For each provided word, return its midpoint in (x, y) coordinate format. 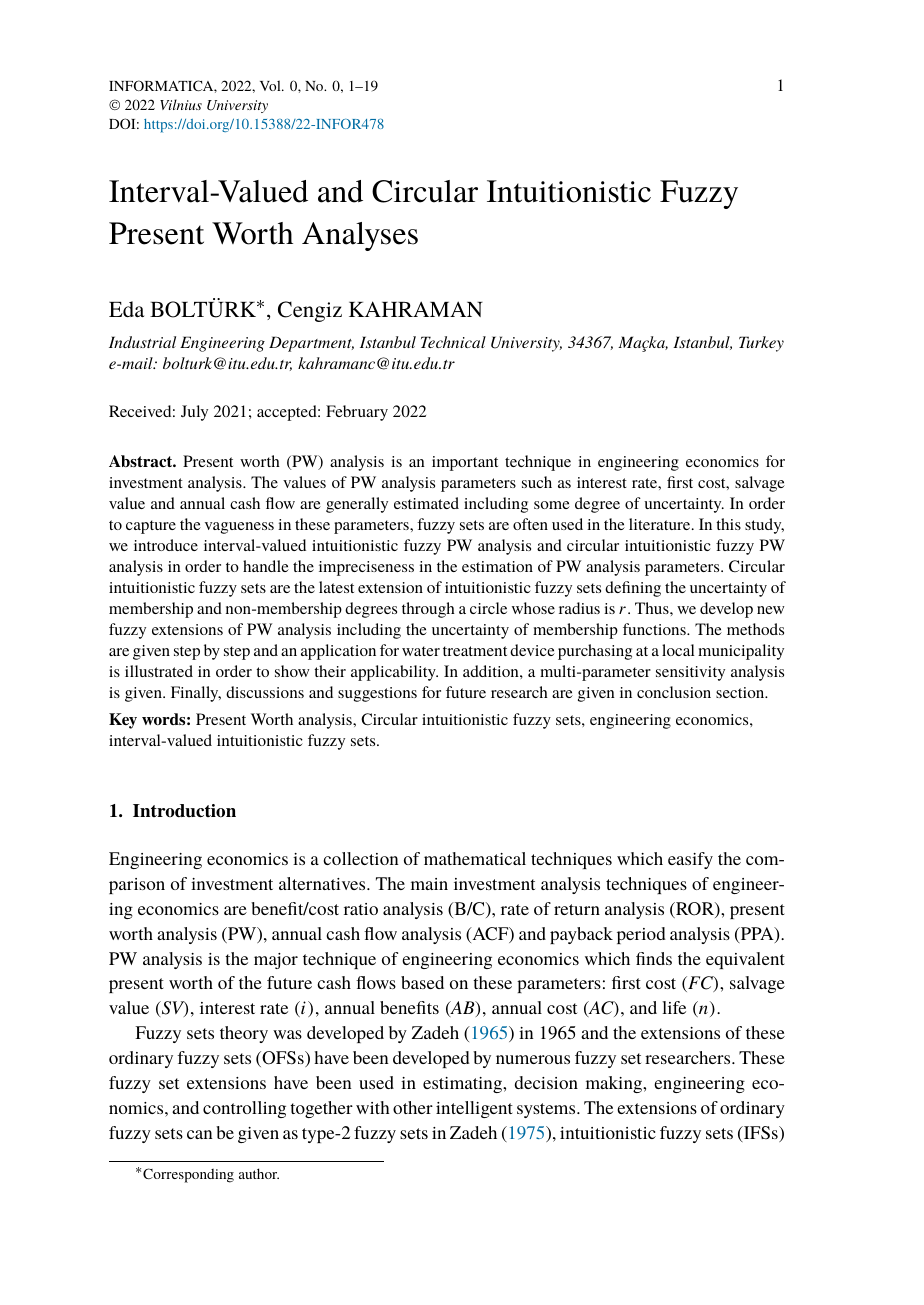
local (678, 650)
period (641, 935)
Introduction (184, 811)
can (199, 1134)
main (429, 884)
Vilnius (181, 104)
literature (661, 524)
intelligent (474, 1109)
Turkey (761, 344)
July (194, 413)
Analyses (360, 236)
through (428, 610)
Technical (453, 342)
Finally (196, 694)
